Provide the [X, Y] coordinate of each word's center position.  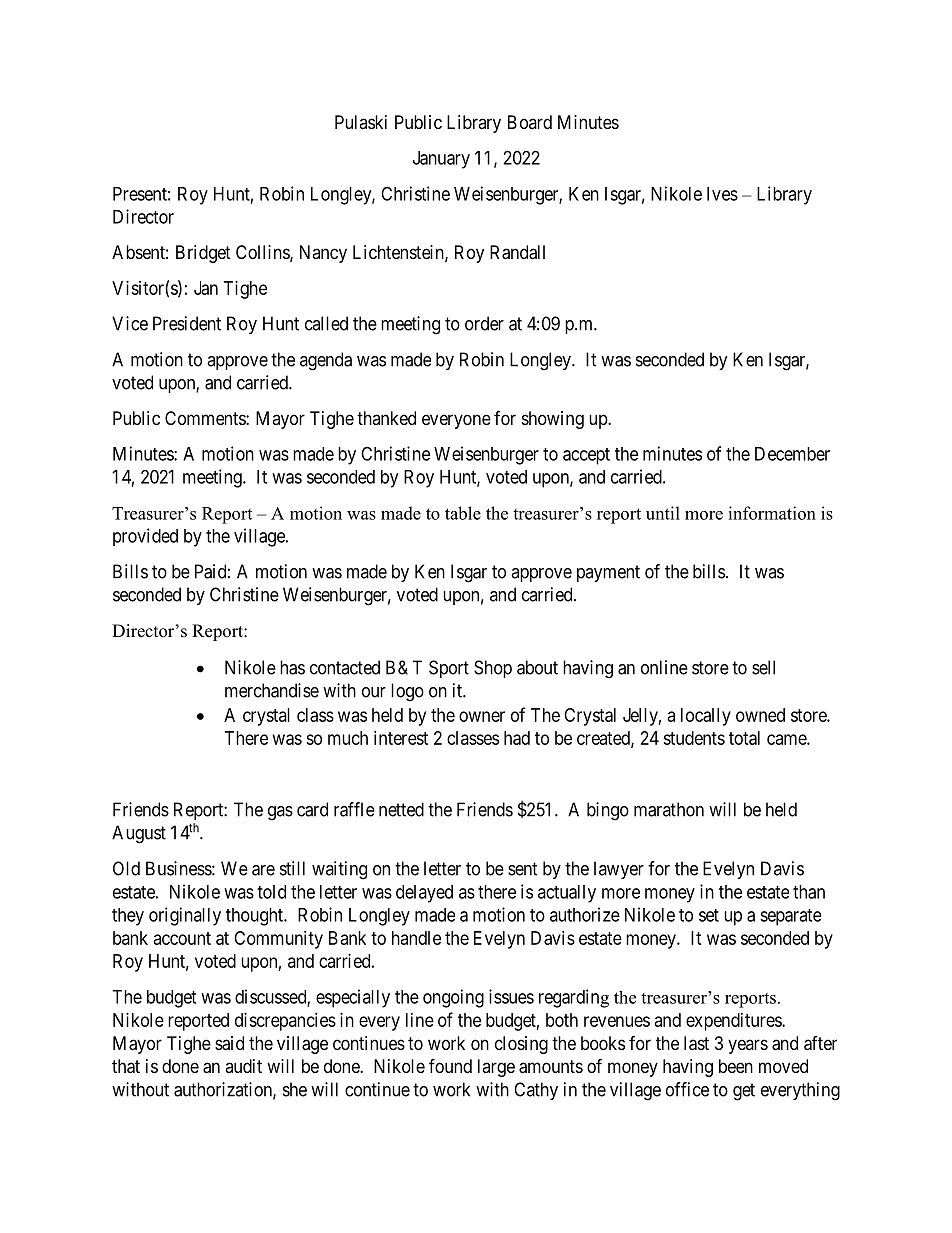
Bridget [203, 254]
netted [401, 809]
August [139, 834]
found [450, 1065]
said [229, 1043]
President [187, 323]
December [792, 454]
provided [145, 537]
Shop [493, 669]
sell [763, 667]
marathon [669, 809]
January [441, 160]
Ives [722, 194]
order [484, 323]
